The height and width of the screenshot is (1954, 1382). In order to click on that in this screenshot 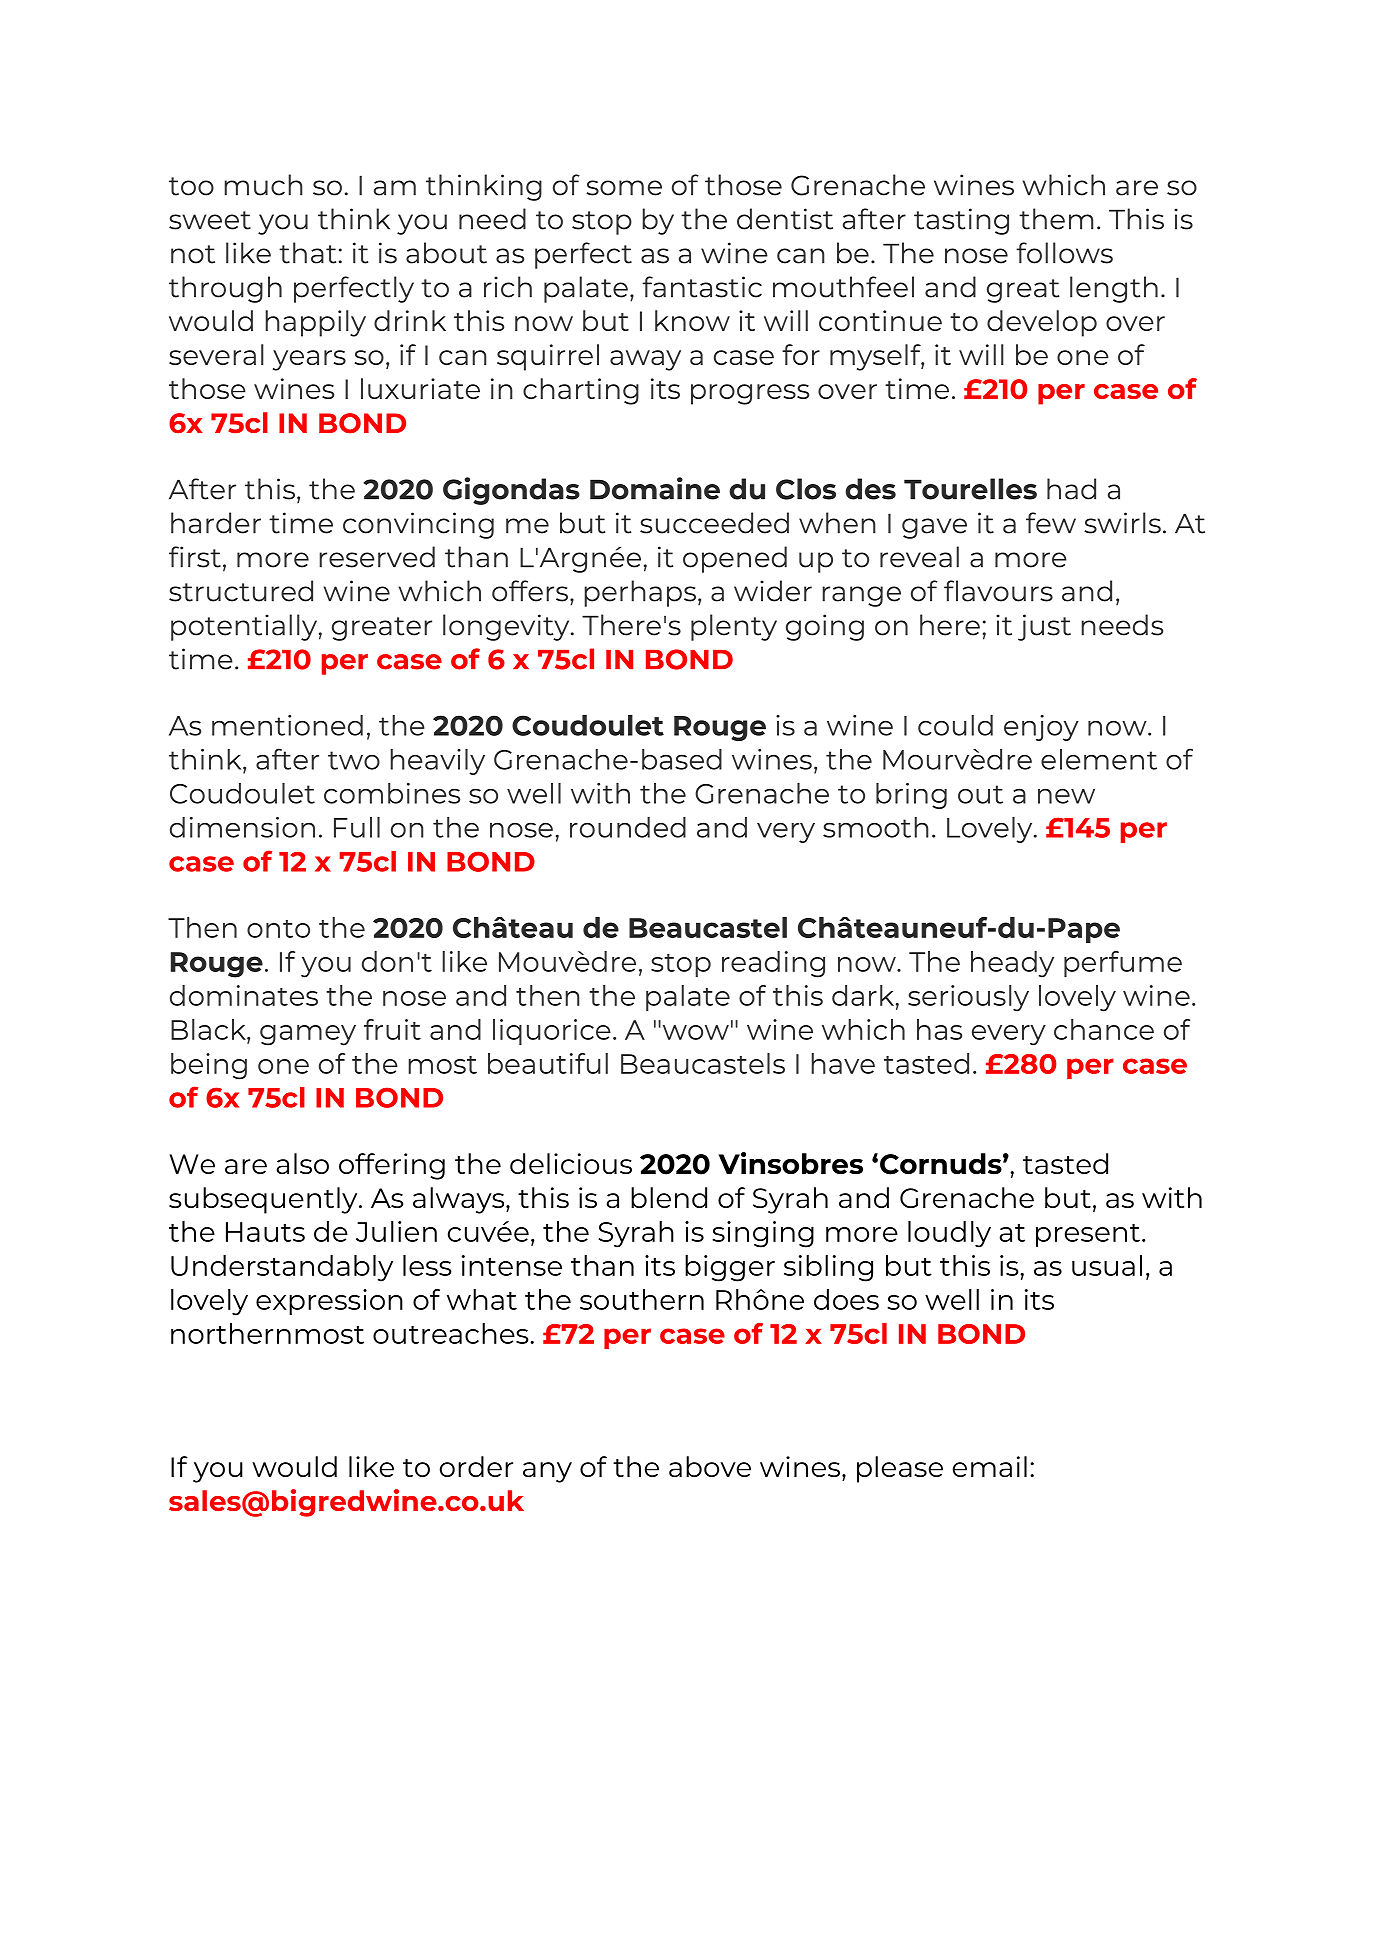, I will do `click(307, 253)`.
